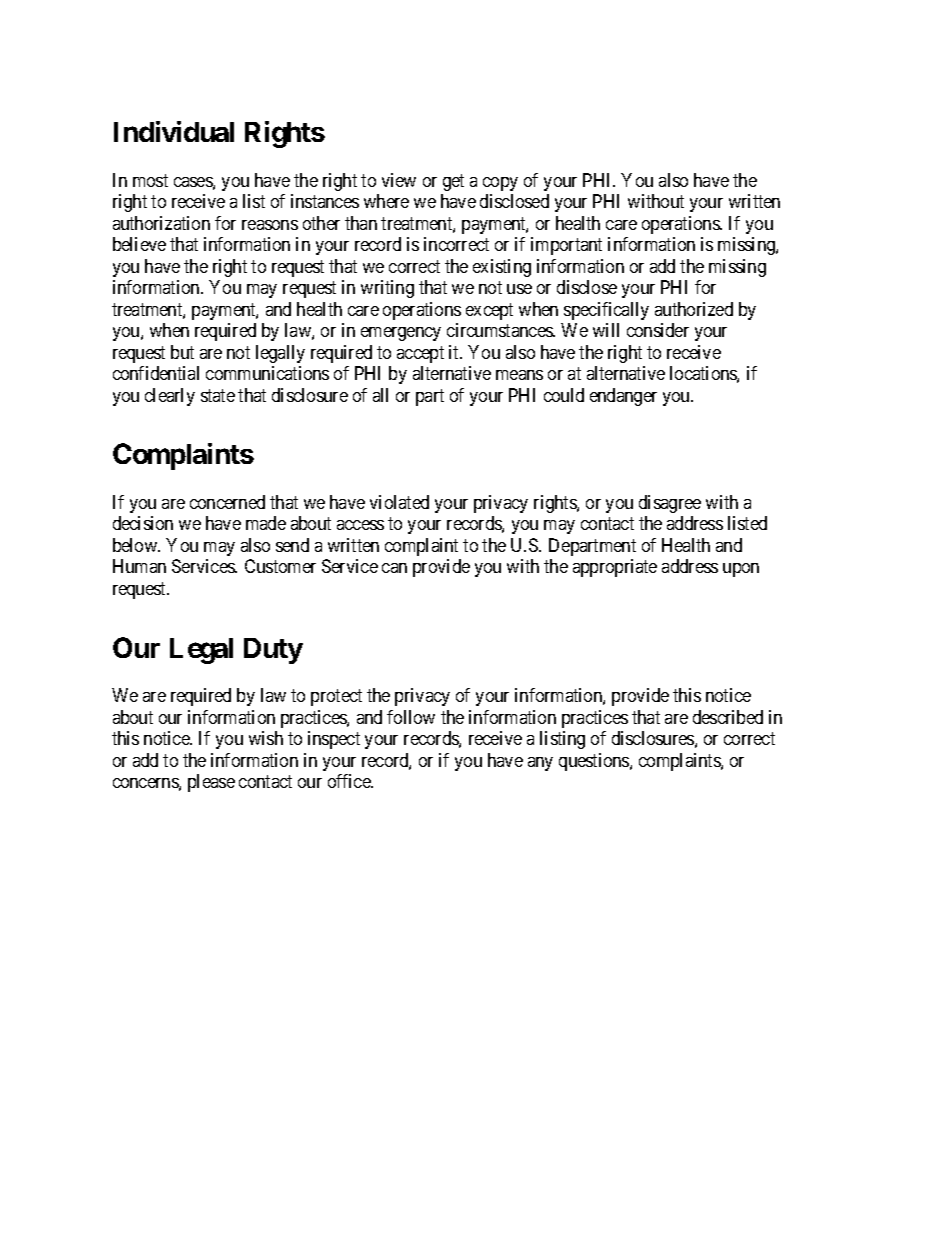 Image resolution: width=952 pixels, height=1233 pixels. I want to click on but, so click(182, 352).
